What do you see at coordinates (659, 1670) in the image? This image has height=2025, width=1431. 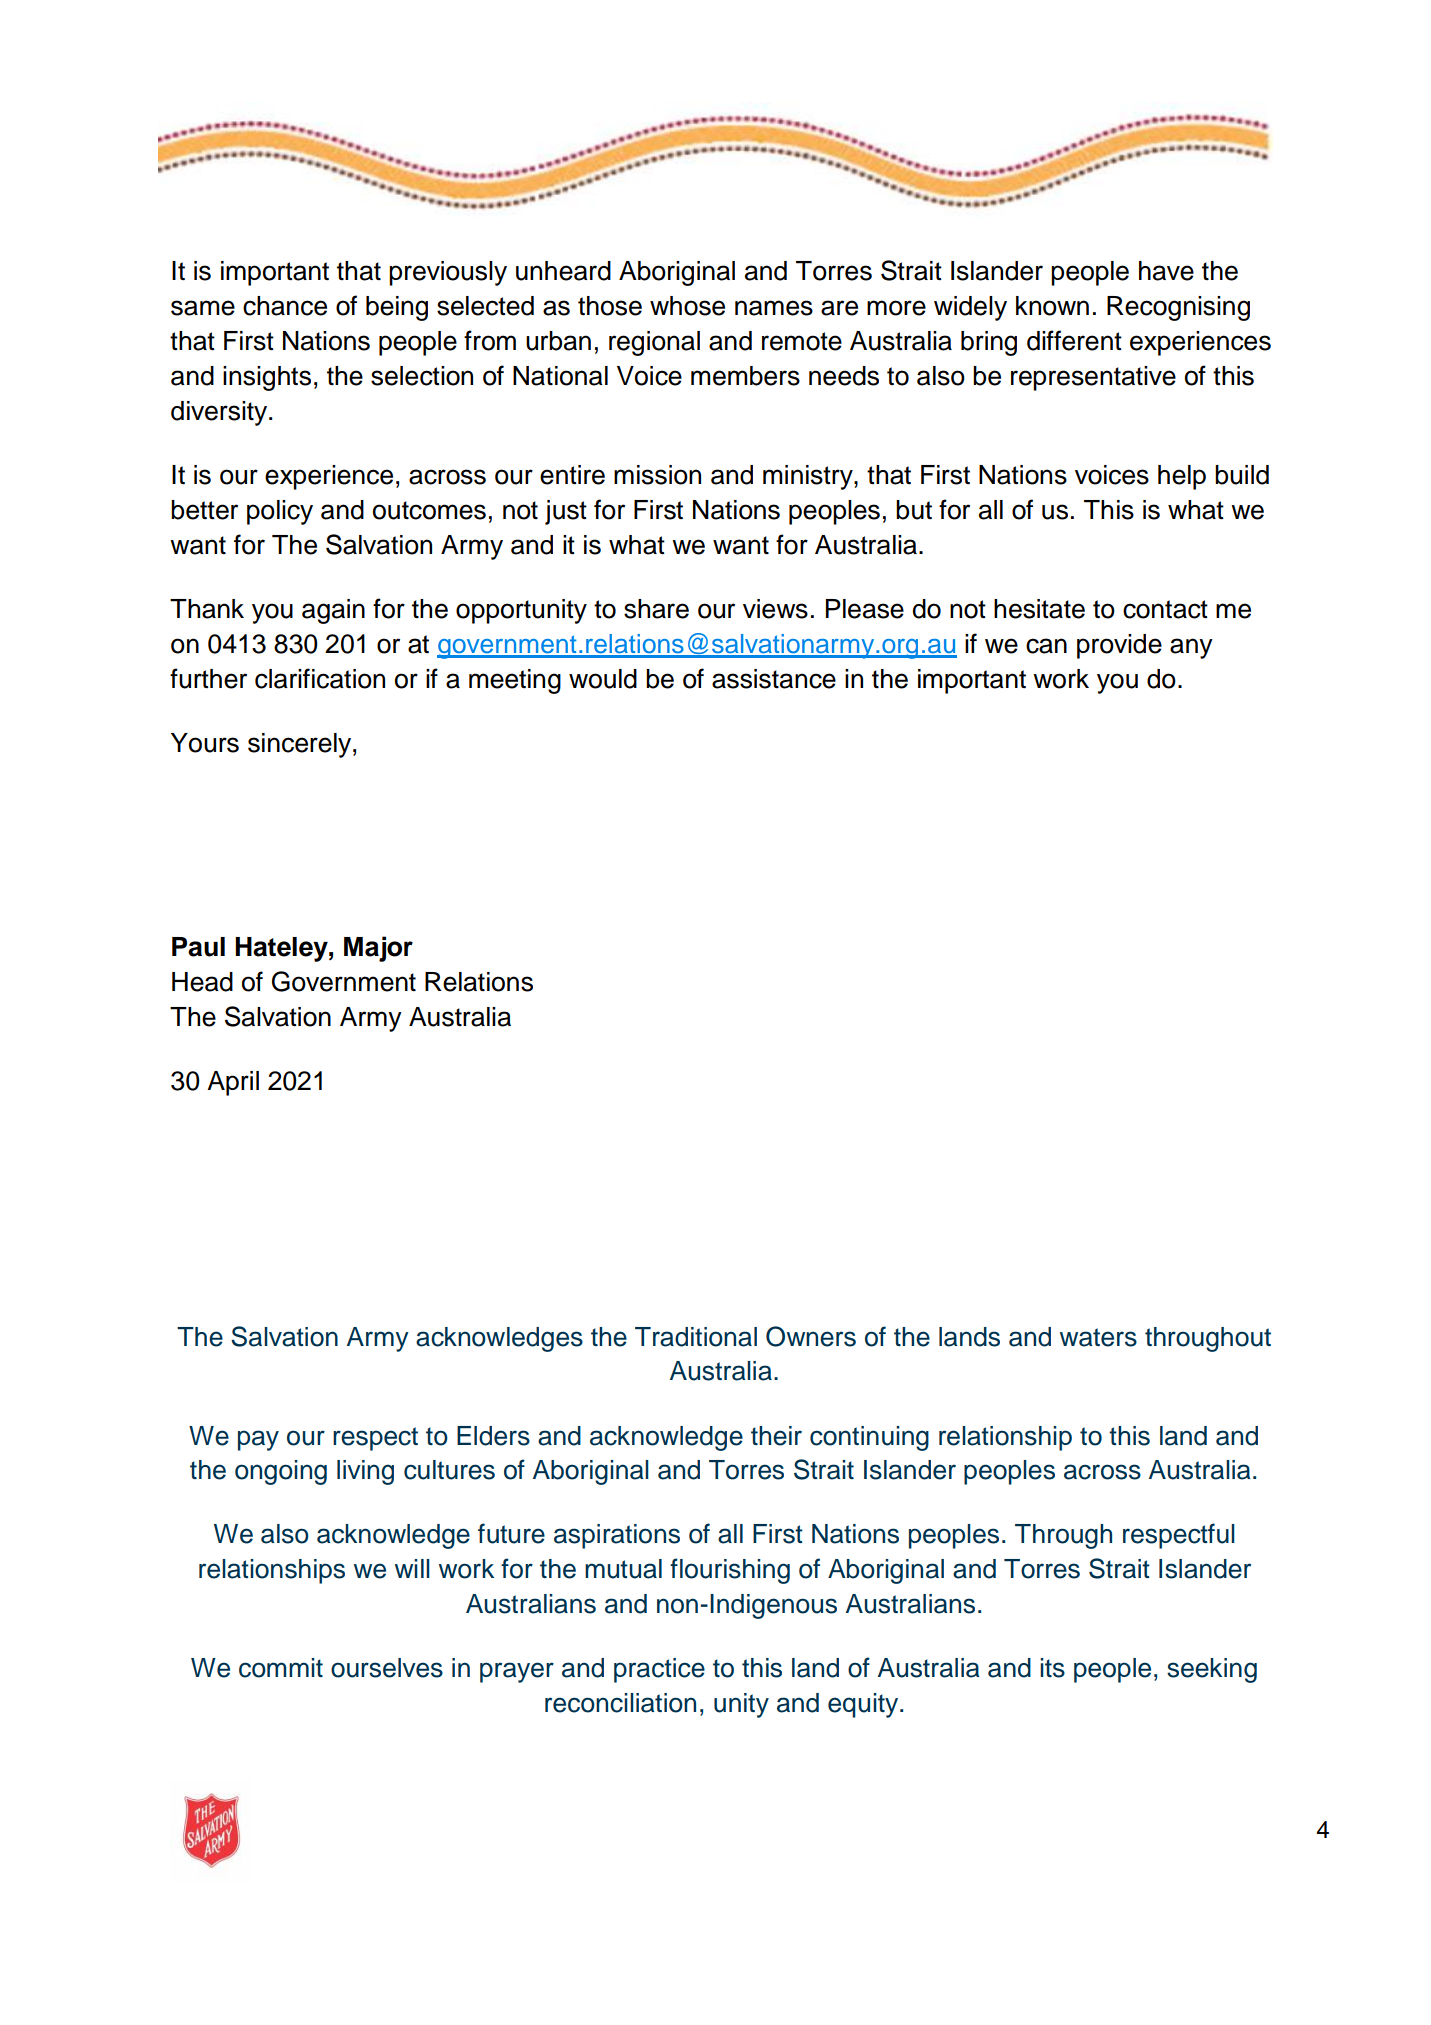 I see `practice` at bounding box center [659, 1670].
